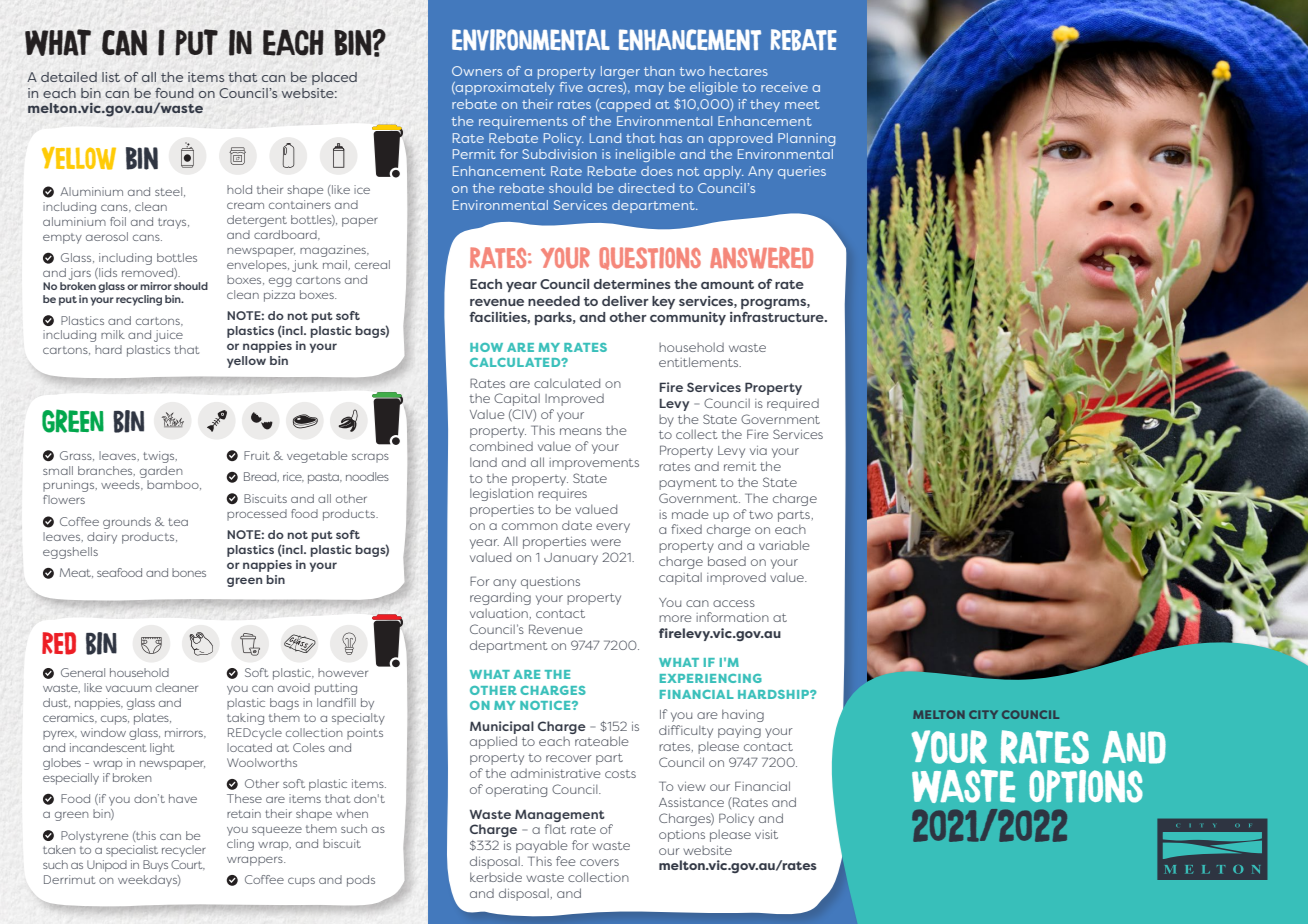 This screenshot has width=1308, height=924. I want to click on needed, so click(554, 301).
